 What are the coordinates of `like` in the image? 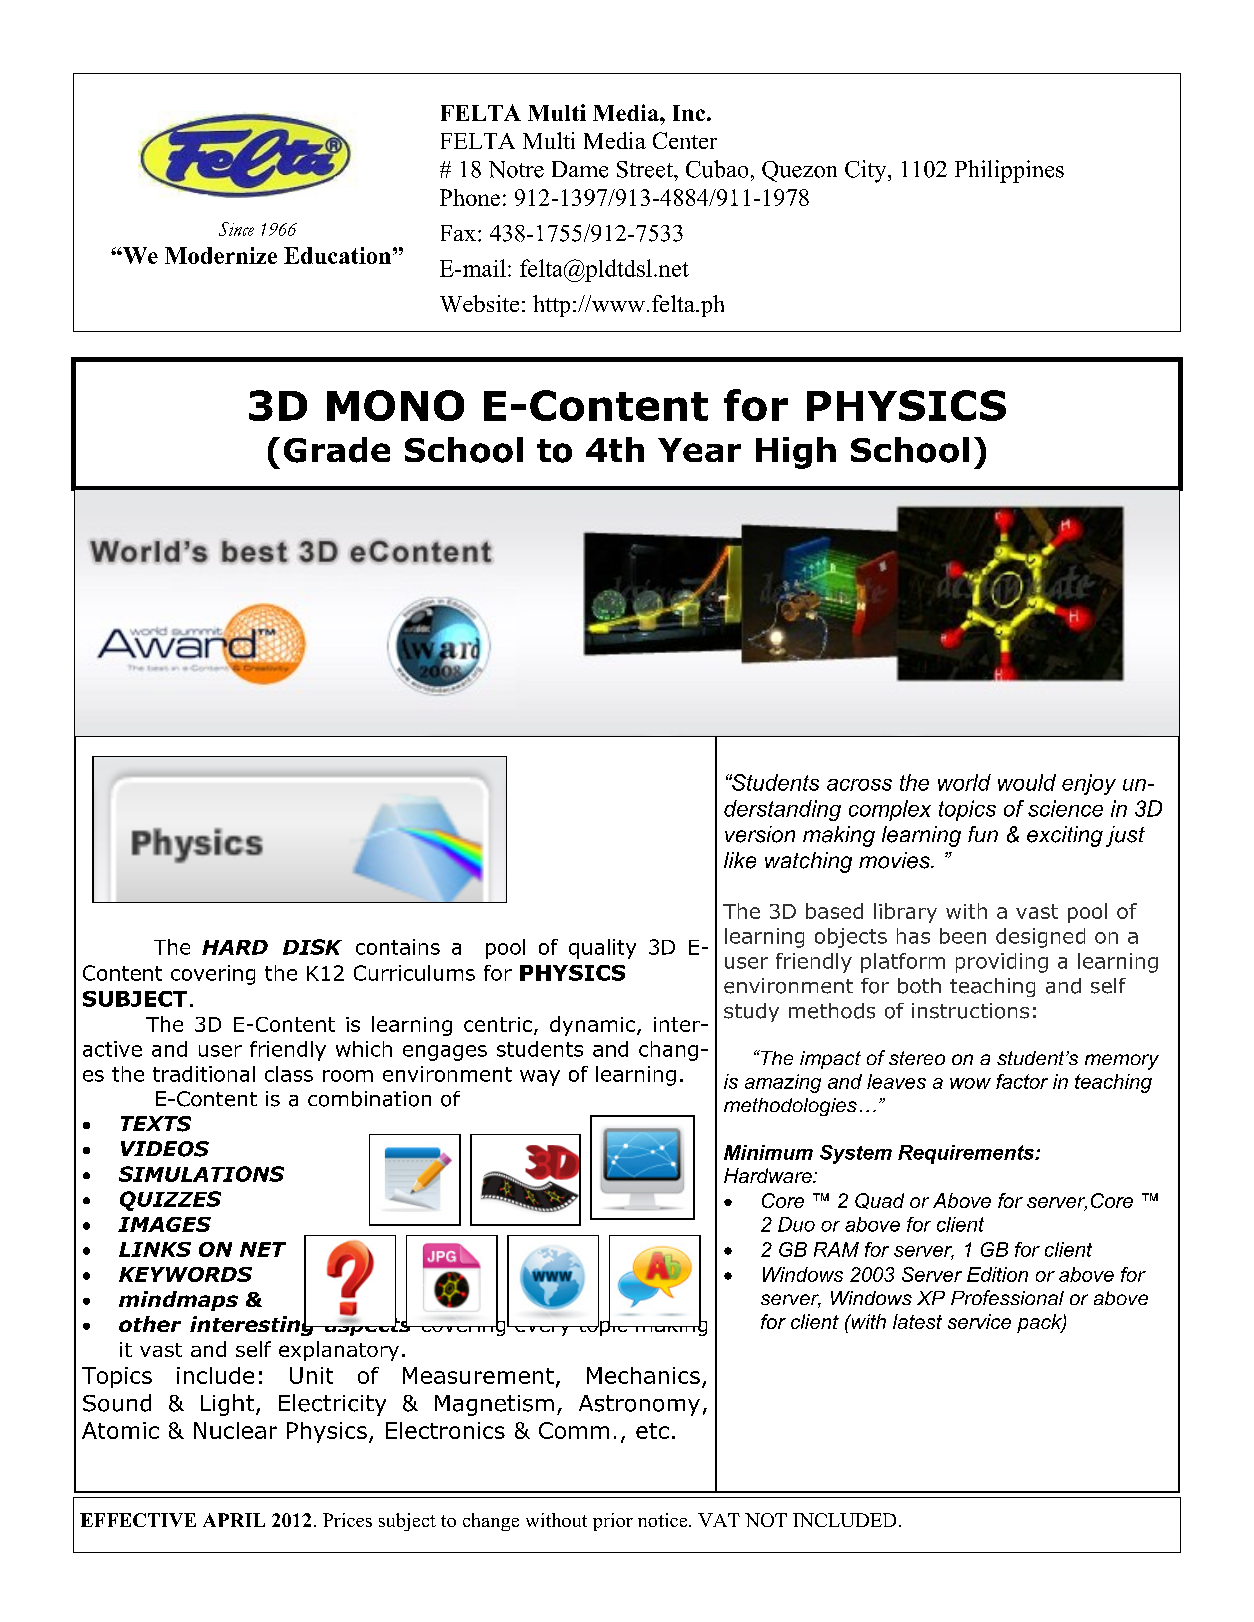 It's located at (740, 860).
